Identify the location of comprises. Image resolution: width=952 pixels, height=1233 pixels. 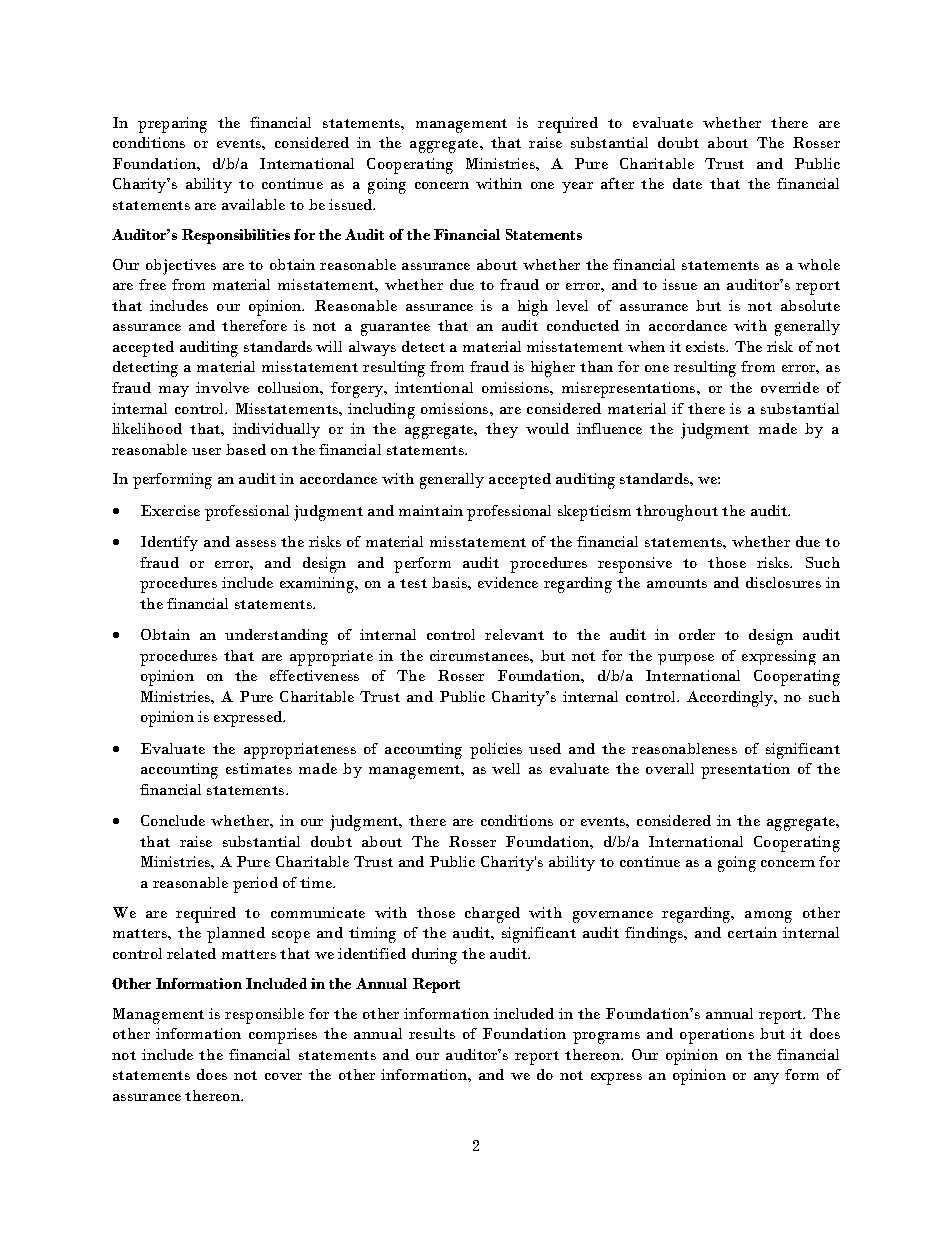
(283, 1036).
